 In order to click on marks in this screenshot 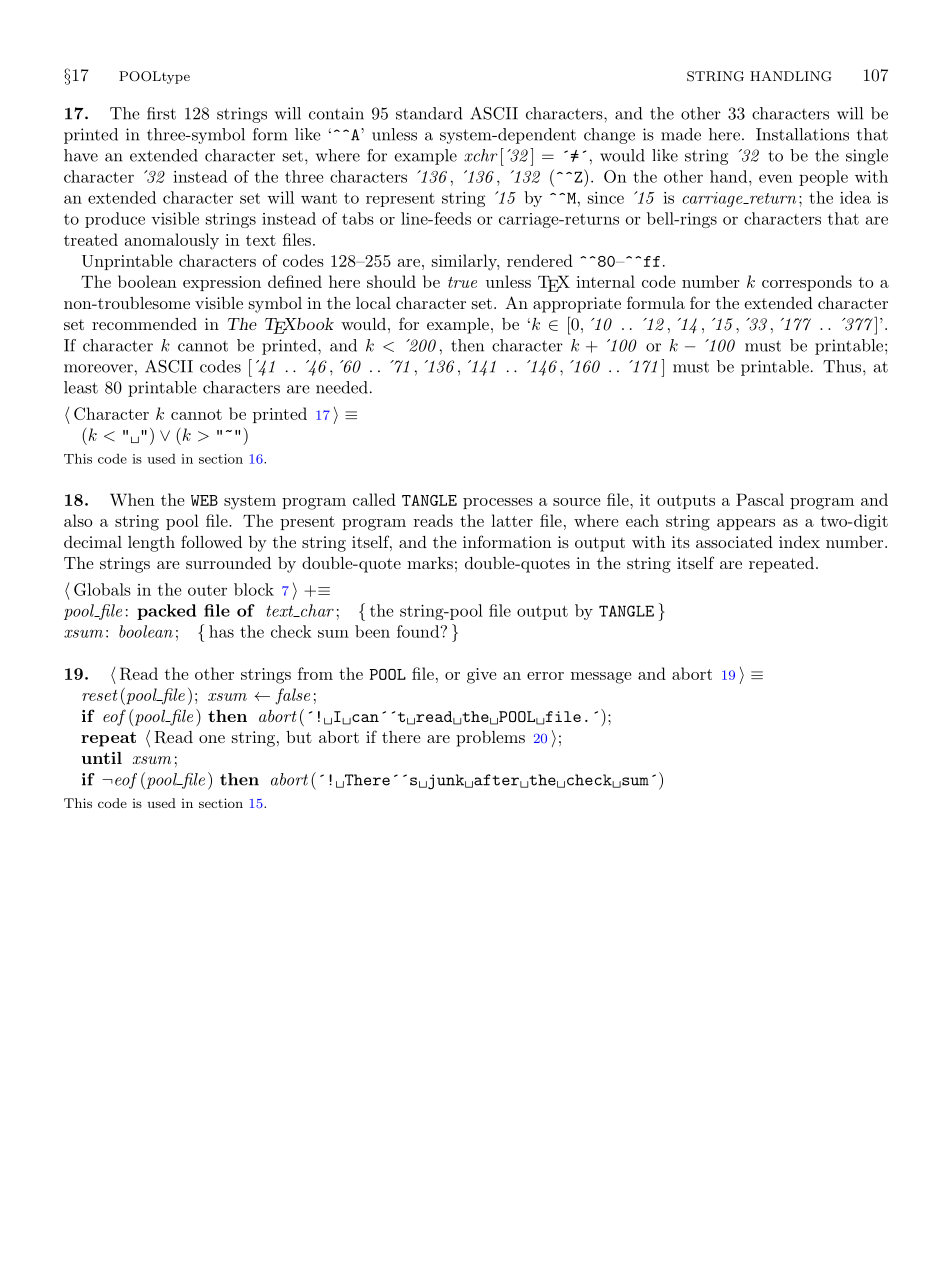, I will do `click(430, 563)`.
